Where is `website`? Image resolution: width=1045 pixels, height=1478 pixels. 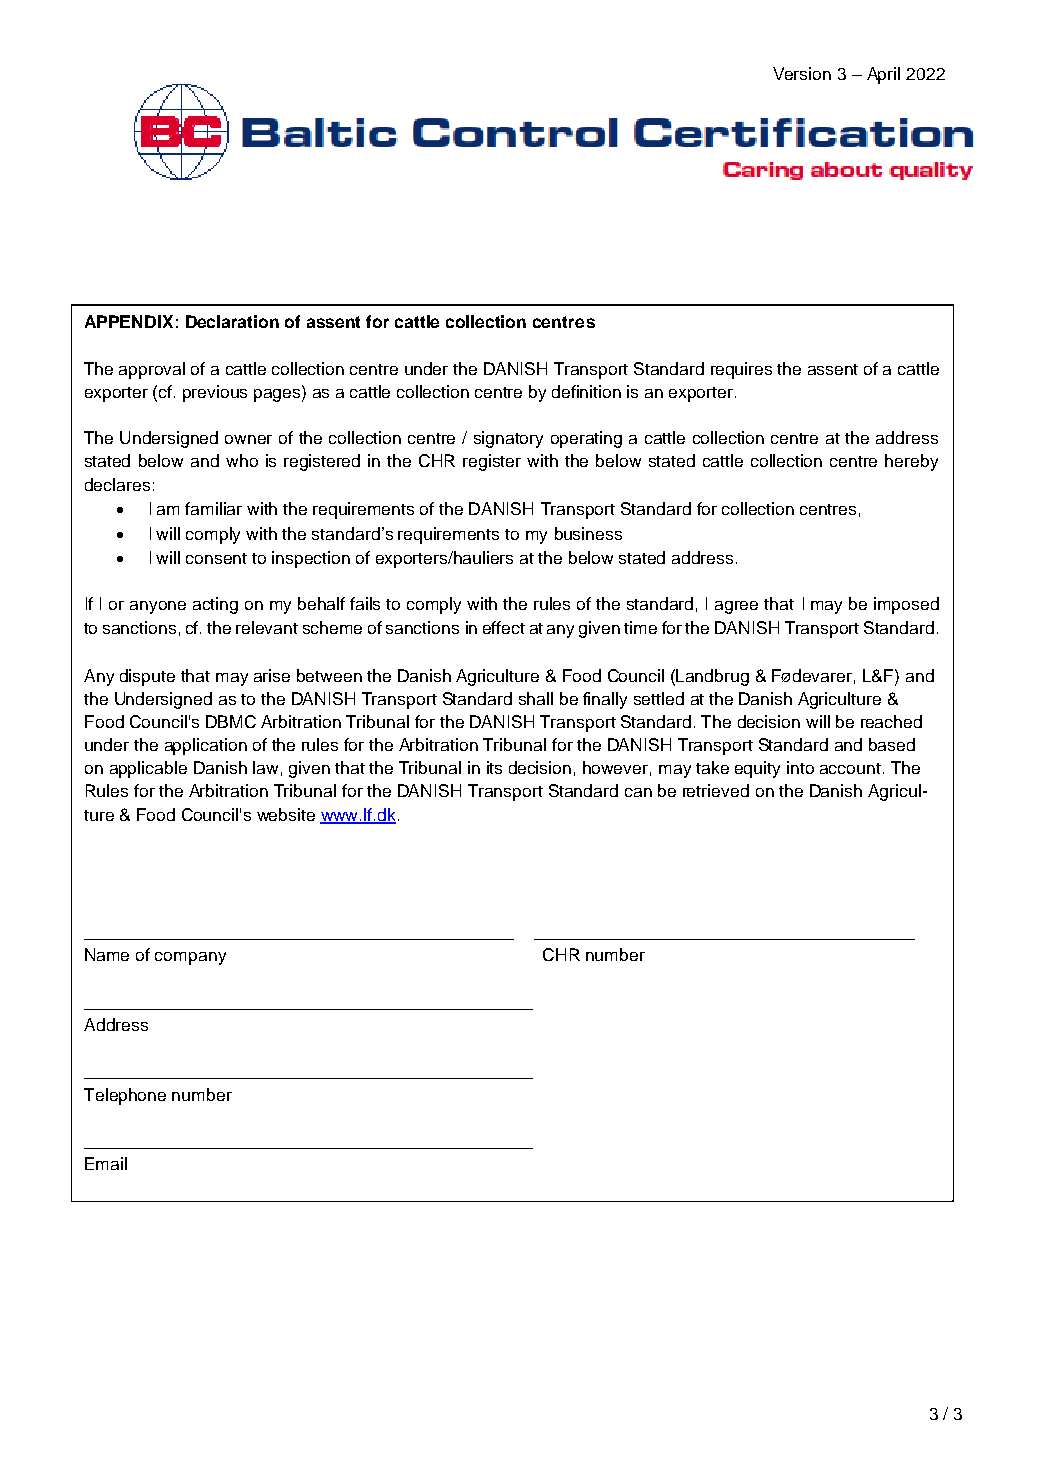
website is located at coordinates (286, 814).
